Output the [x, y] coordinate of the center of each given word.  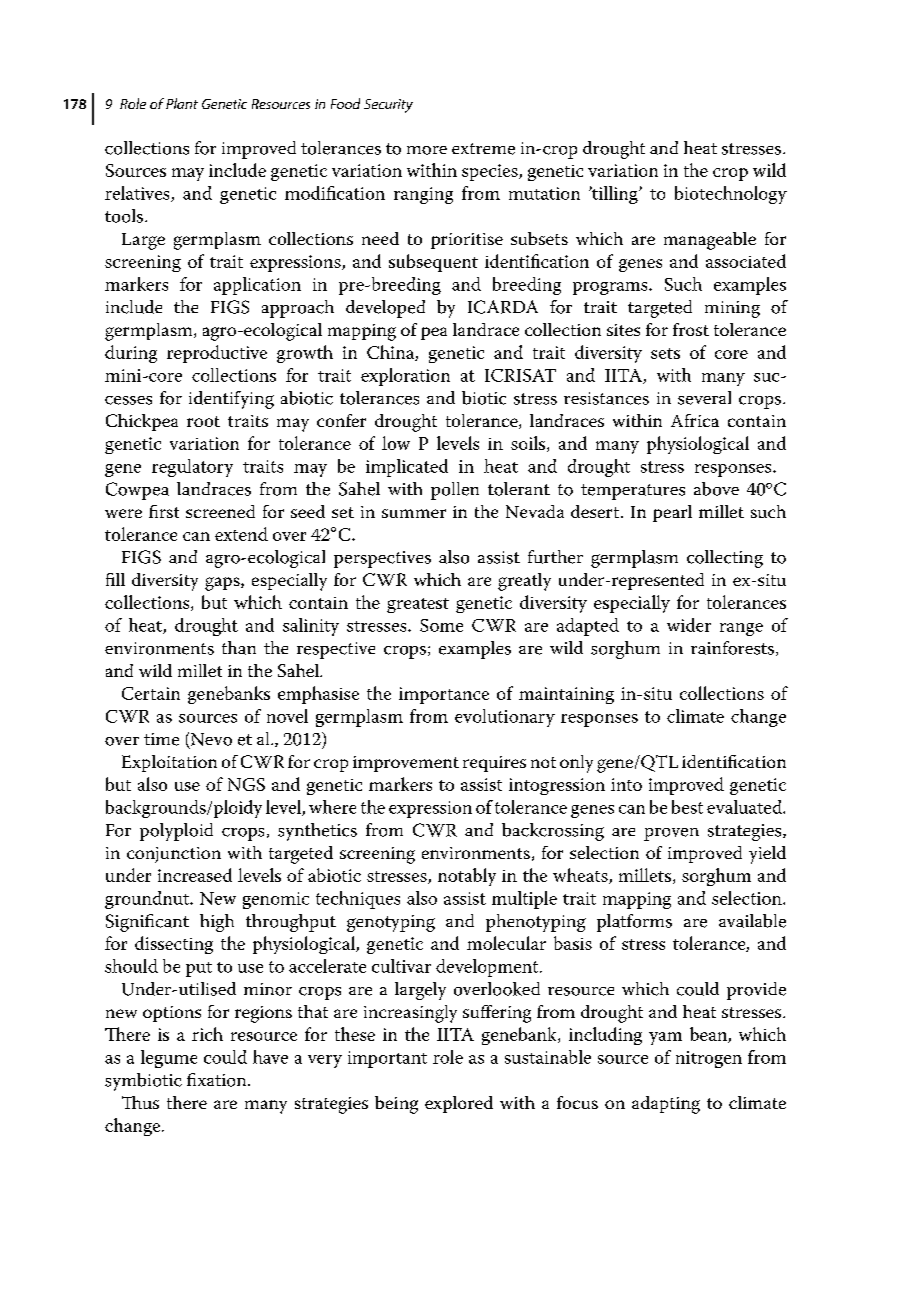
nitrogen [709, 1059]
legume [169, 1059]
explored [459, 1104]
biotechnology [731, 195]
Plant [182, 103]
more [427, 150]
